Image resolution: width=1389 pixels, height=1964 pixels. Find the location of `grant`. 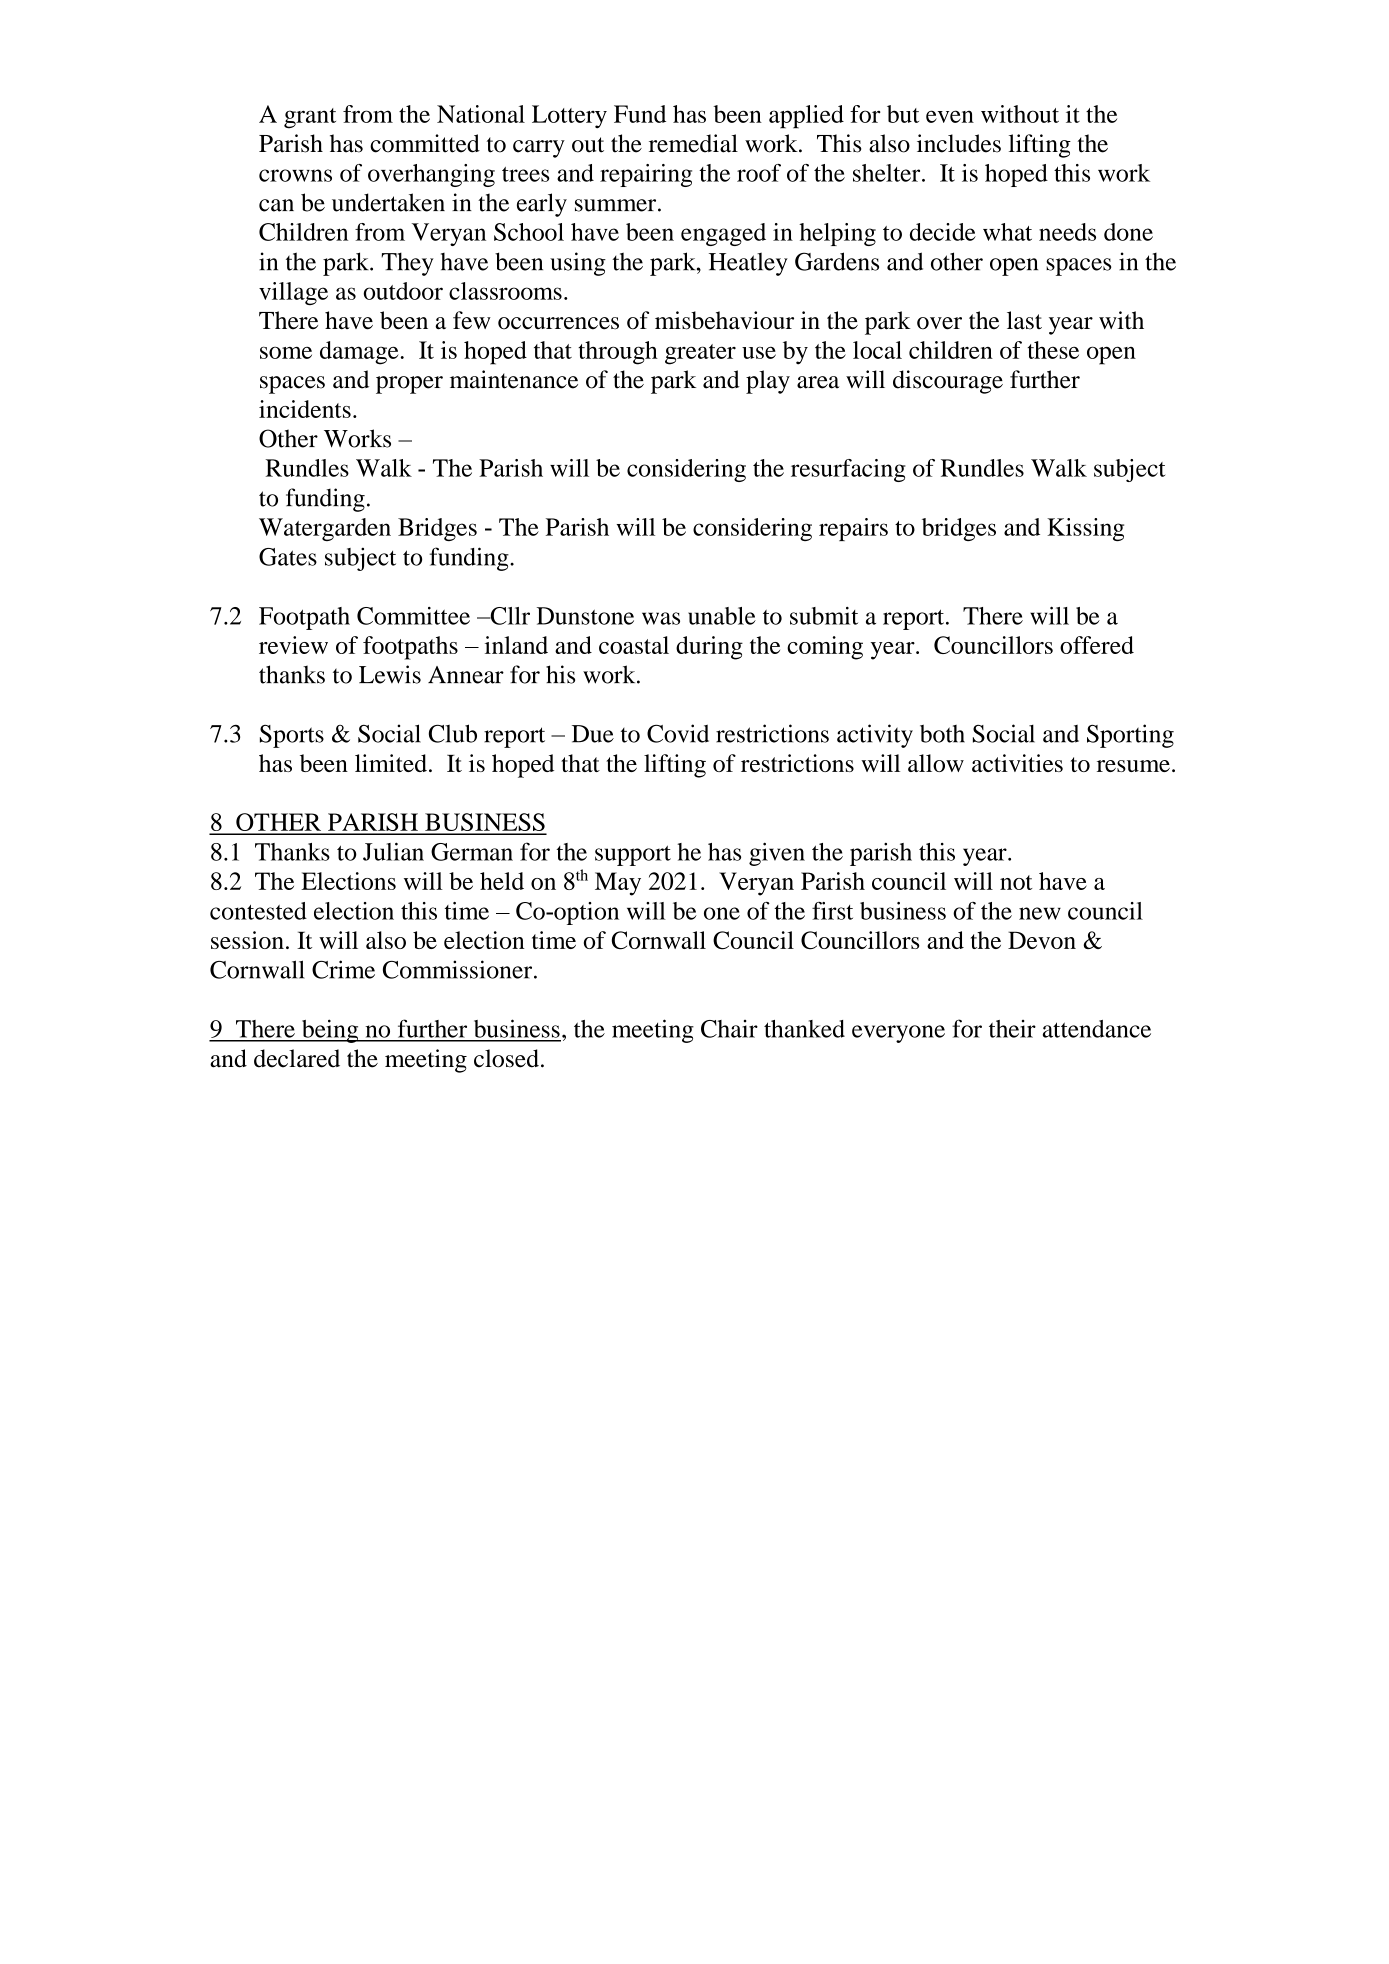

grant is located at coordinates (310, 118).
